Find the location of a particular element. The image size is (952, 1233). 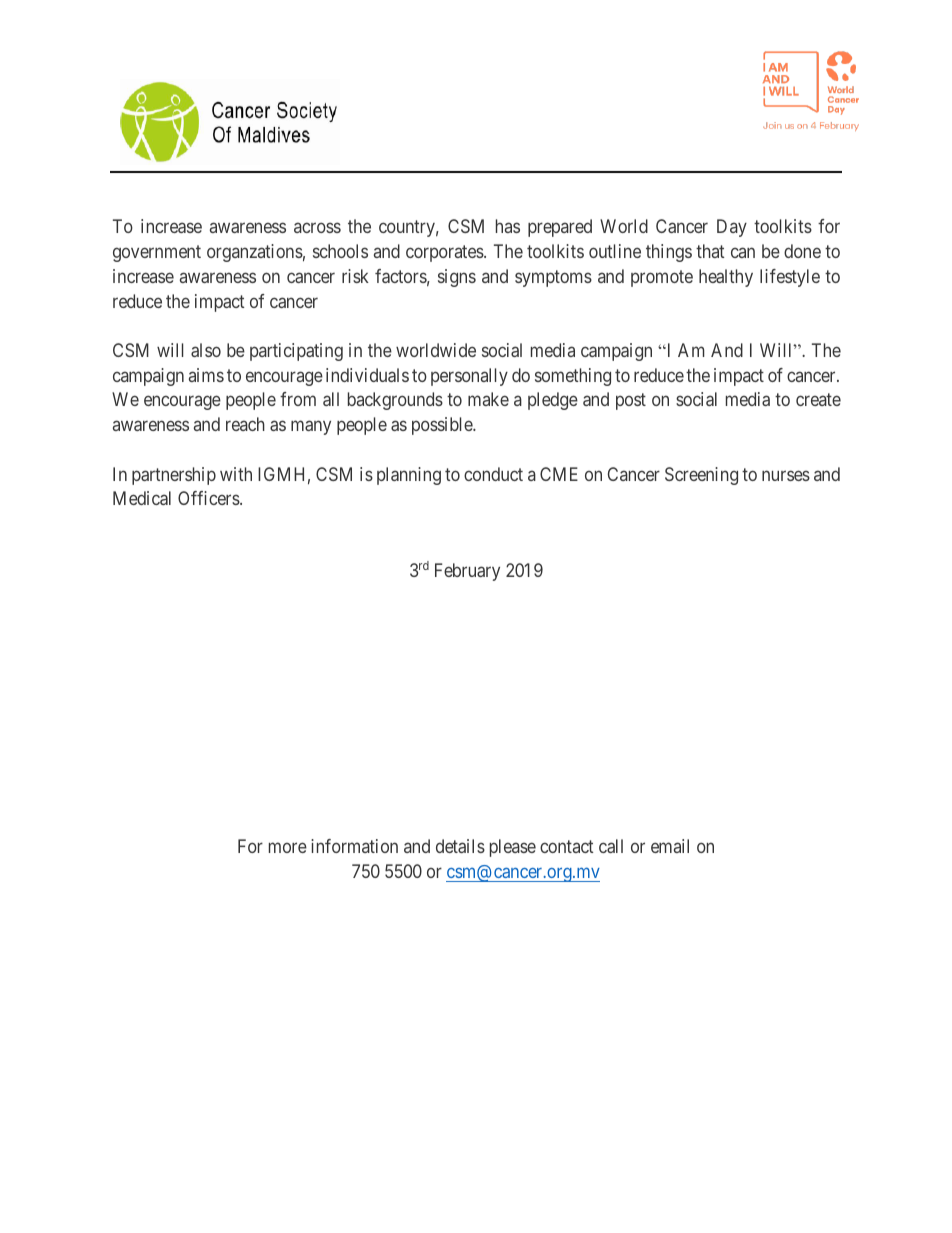

government is located at coordinates (157, 253).
